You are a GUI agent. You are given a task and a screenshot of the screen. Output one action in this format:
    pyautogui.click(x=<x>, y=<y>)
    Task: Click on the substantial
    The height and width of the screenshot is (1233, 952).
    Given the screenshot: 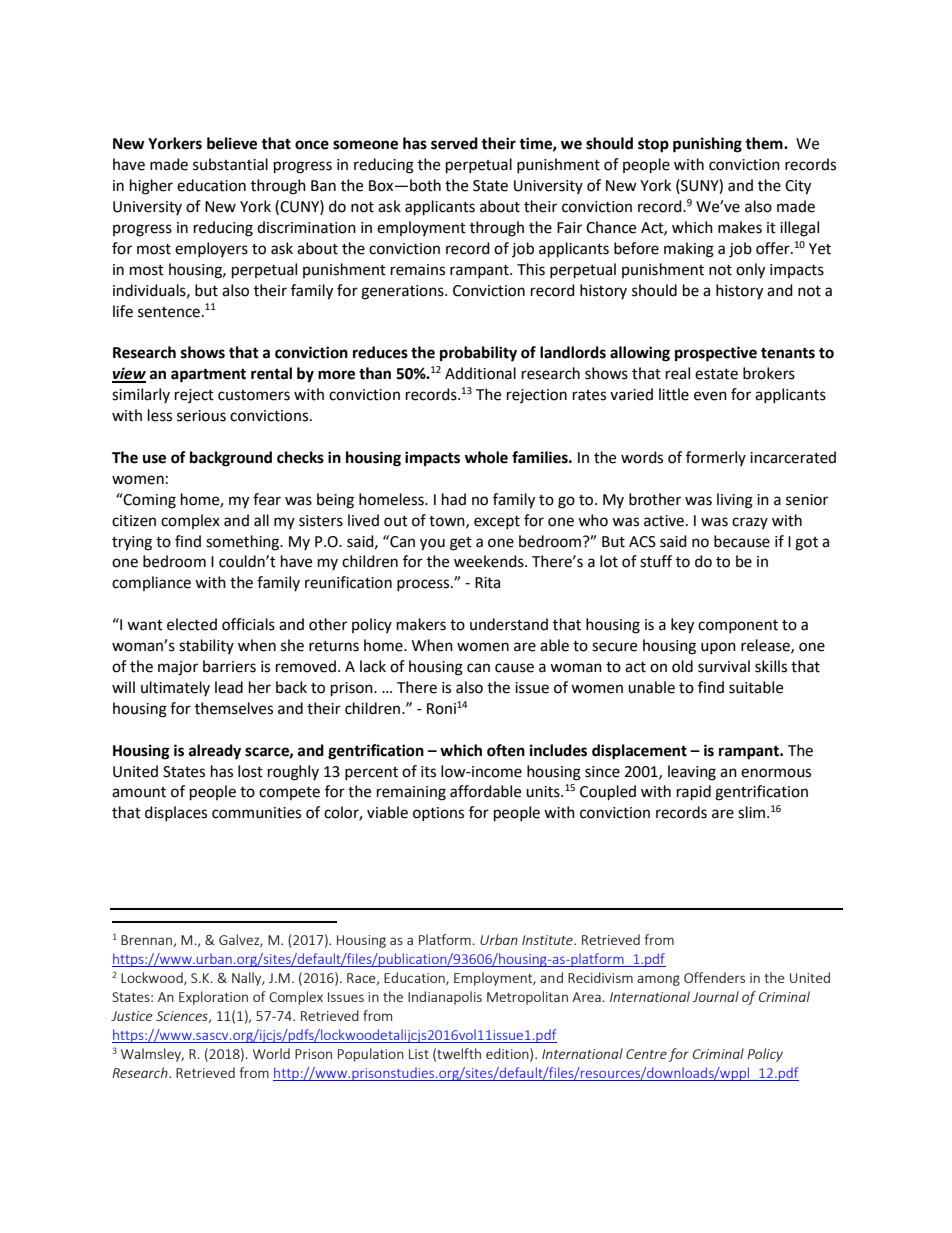 What is the action you would take?
    pyautogui.click(x=230, y=164)
